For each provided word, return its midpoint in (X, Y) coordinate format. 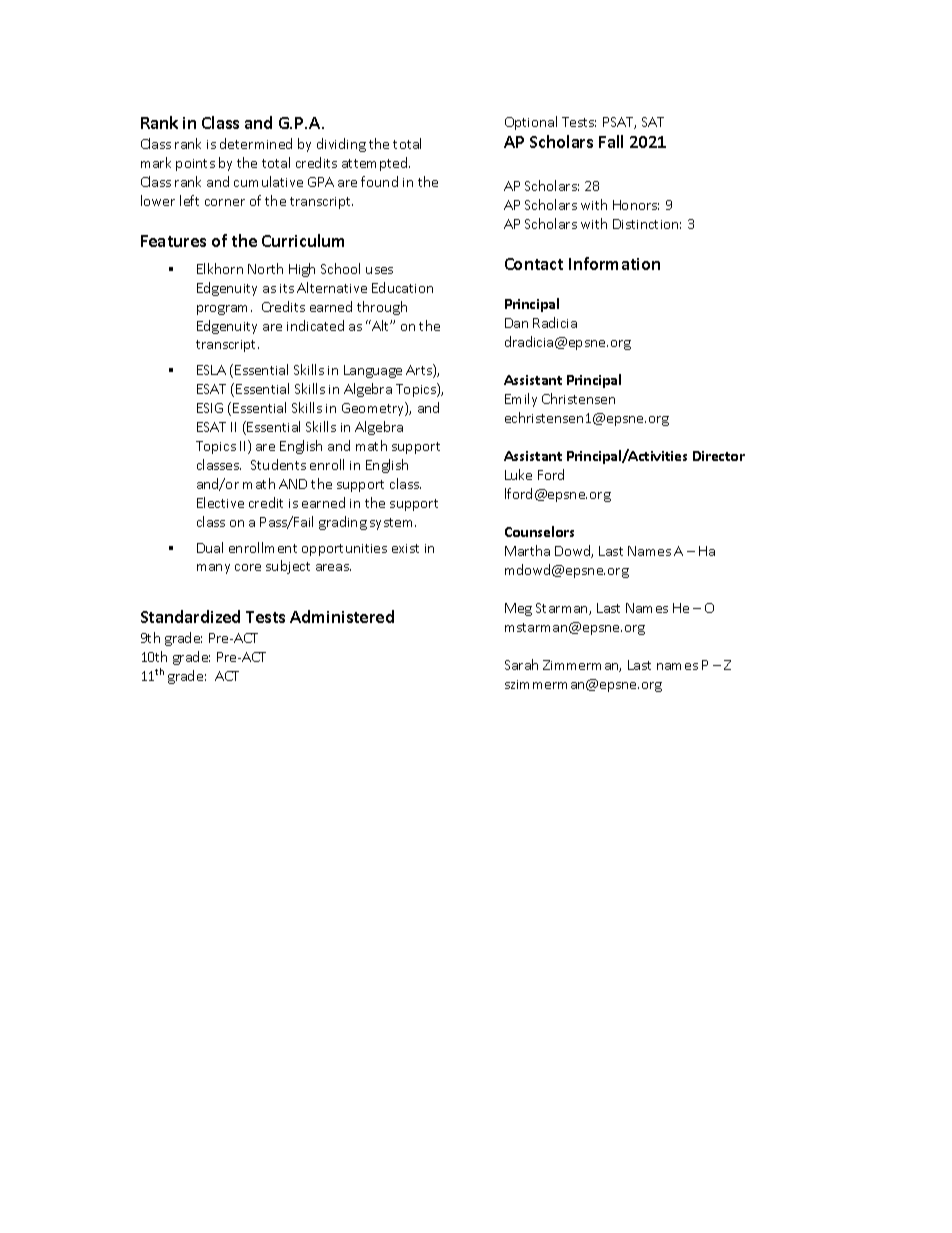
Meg (518, 609)
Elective (220, 502)
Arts (420, 371)
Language (373, 371)
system (393, 524)
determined (256, 143)
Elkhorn (220, 268)
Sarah (521, 664)
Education (402, 287)
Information (614, 263)
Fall (611, 141)
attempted (376, 164)
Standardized (190, 616)
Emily (521, 400)
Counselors (539, 531)
